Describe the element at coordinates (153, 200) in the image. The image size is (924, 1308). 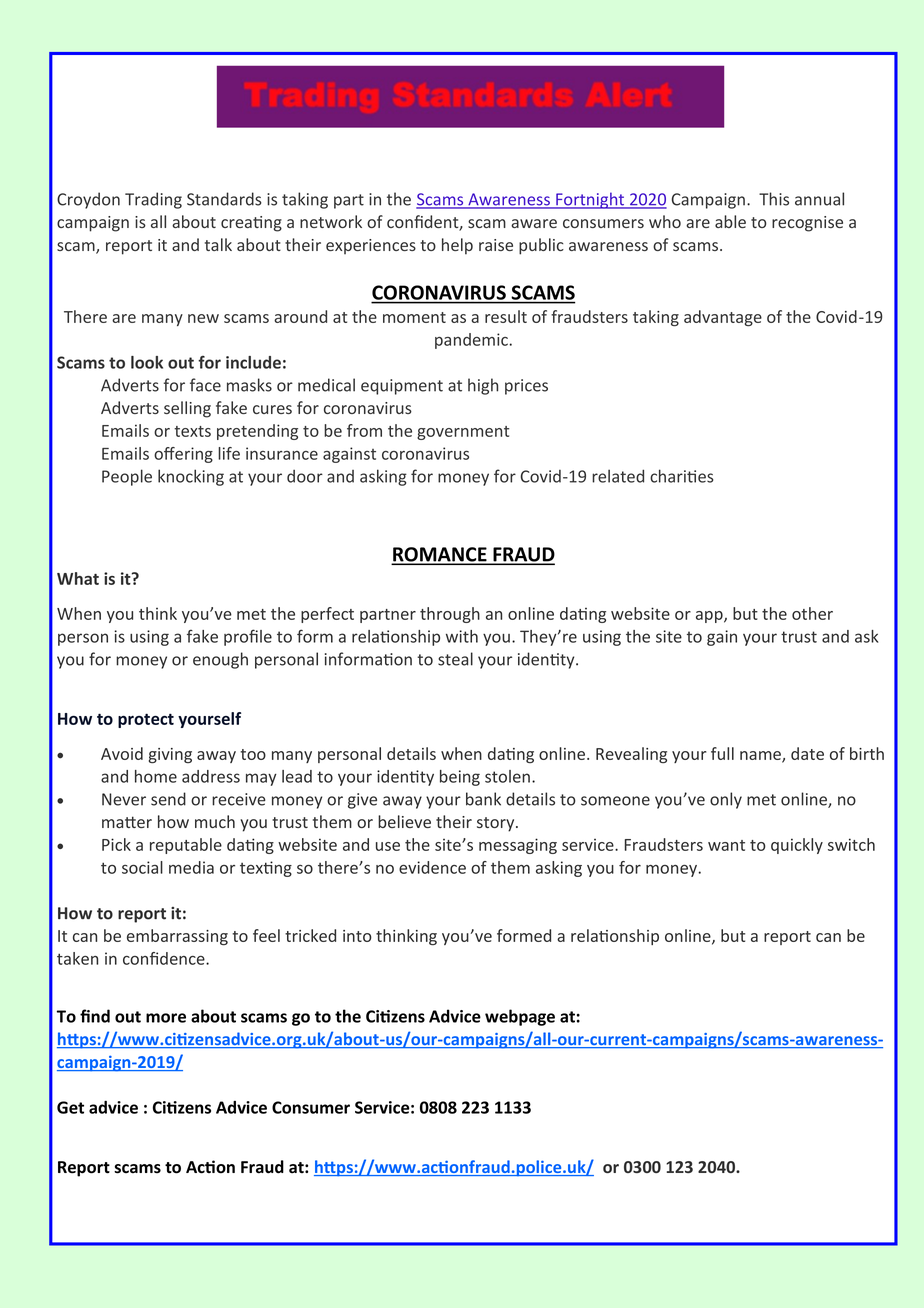
I see `Trading` at that location.
